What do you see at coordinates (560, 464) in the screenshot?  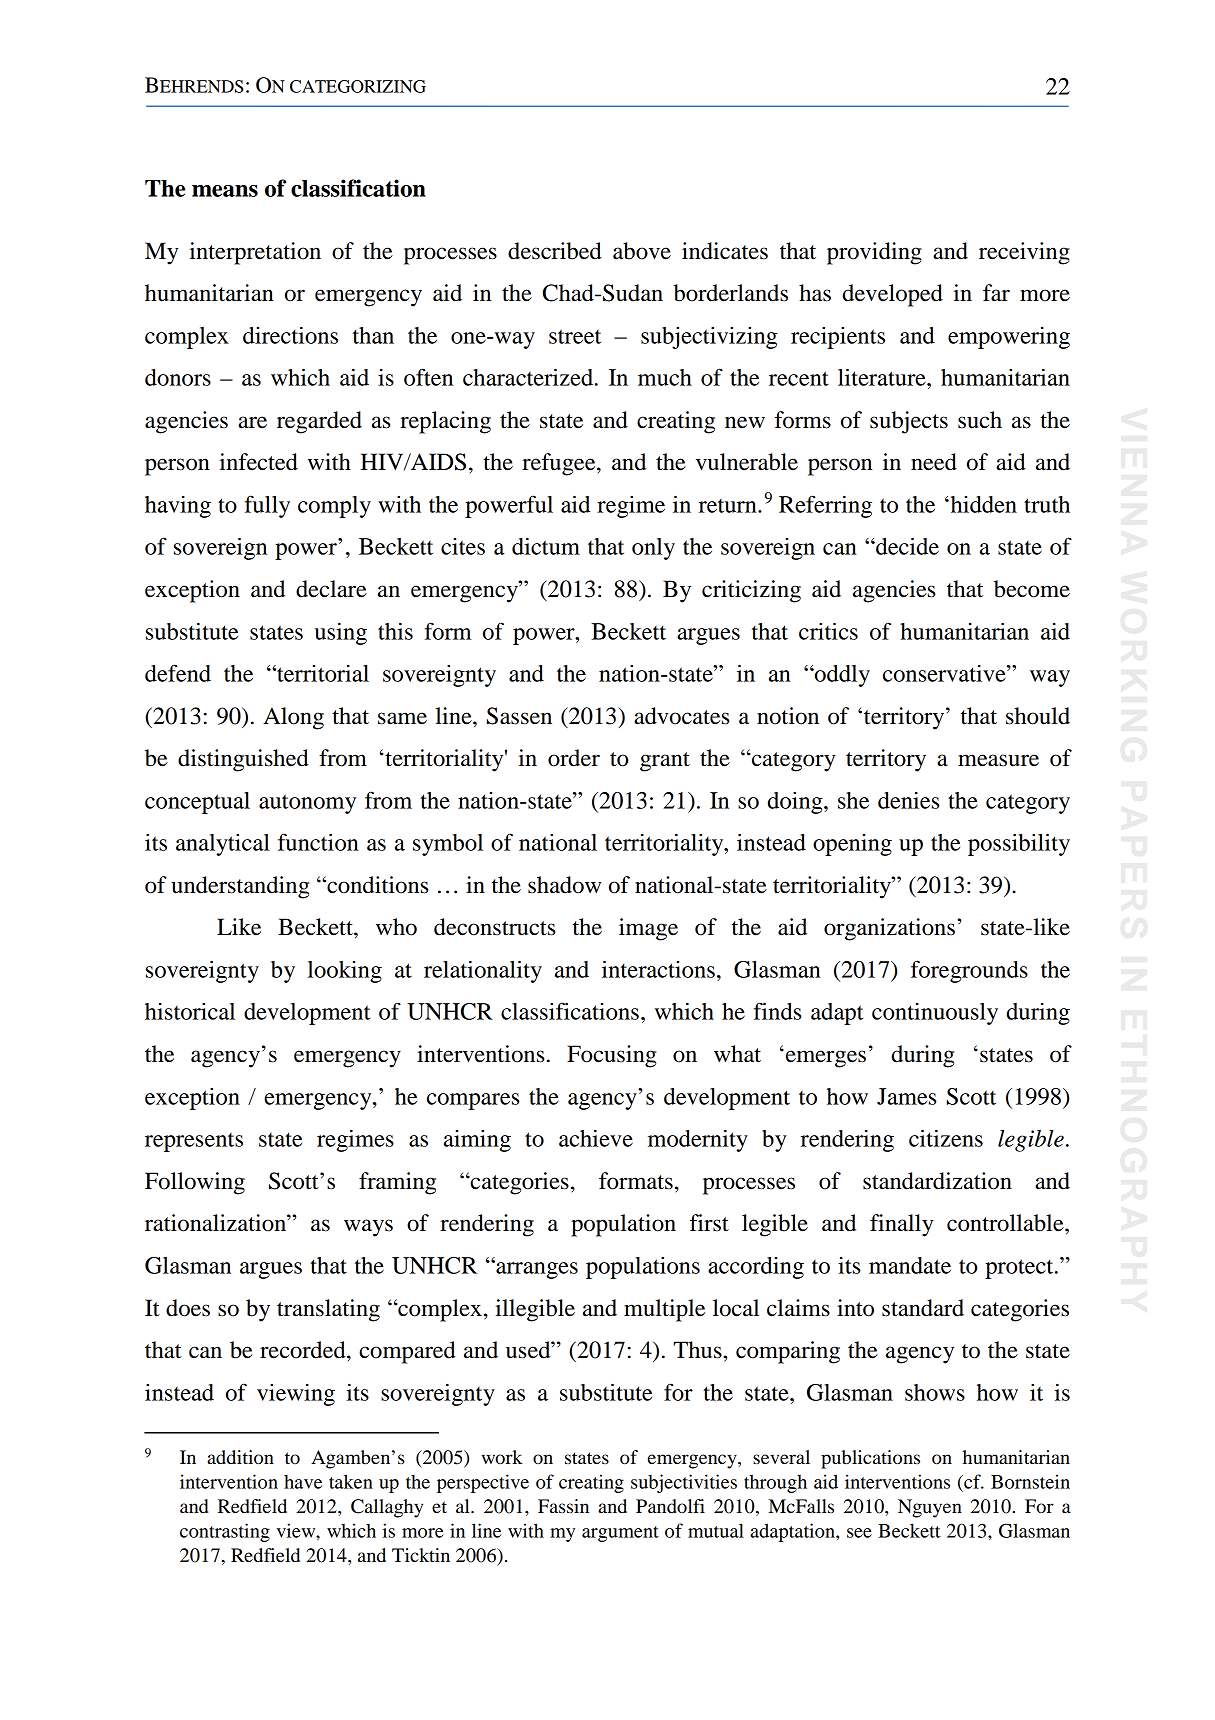 I see `refugee` at bounding box center [560, 464].
